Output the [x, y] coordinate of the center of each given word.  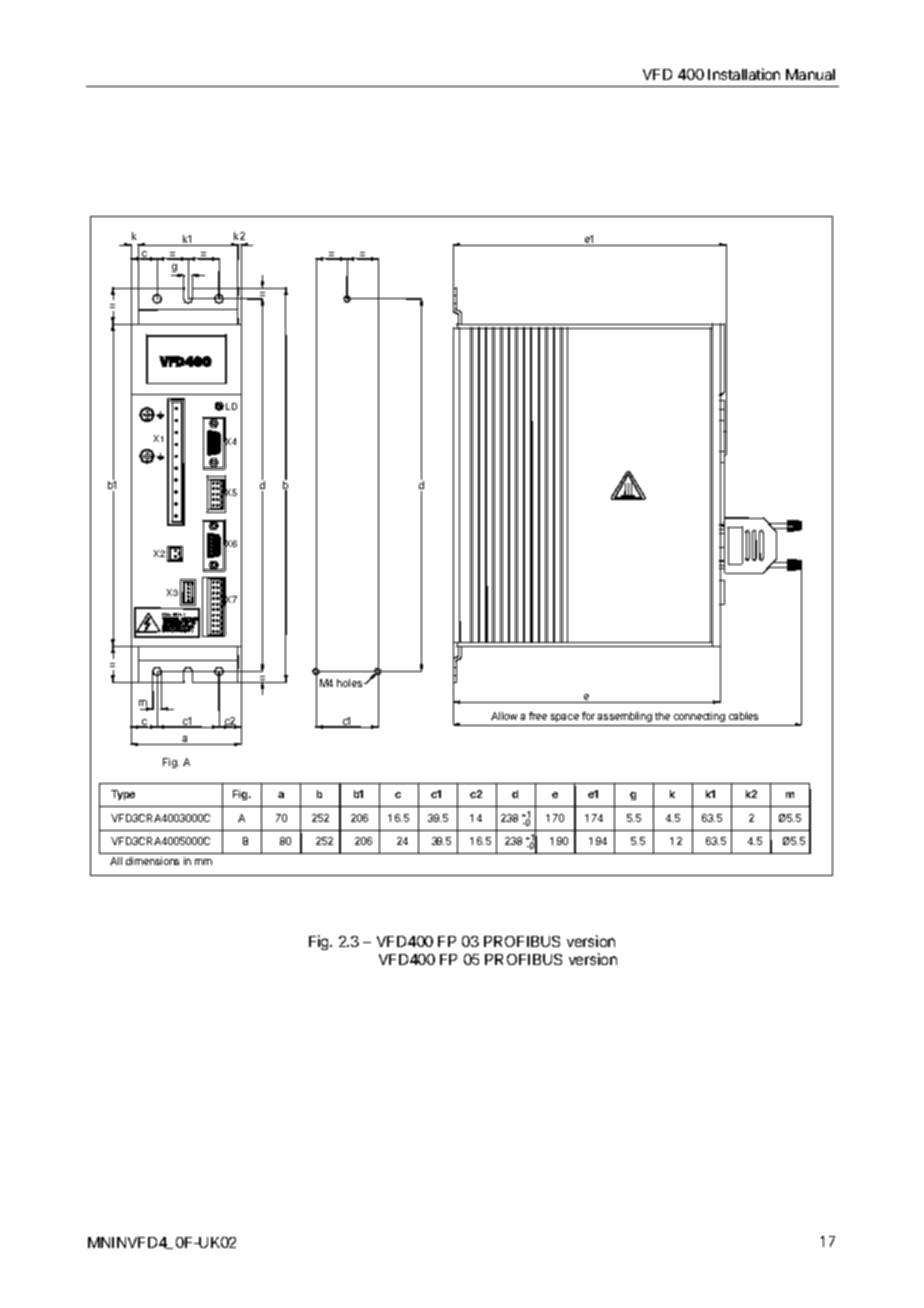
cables [743, 716]
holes [351, 683]
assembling [625, 719]
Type [123, 795]
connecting [699, 719]
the [662, 716]
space [564, 720]
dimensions [152, 861]
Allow [504, 716]
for [588, 716]
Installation [744, 74]
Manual [810, 74]
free [538, 716]
